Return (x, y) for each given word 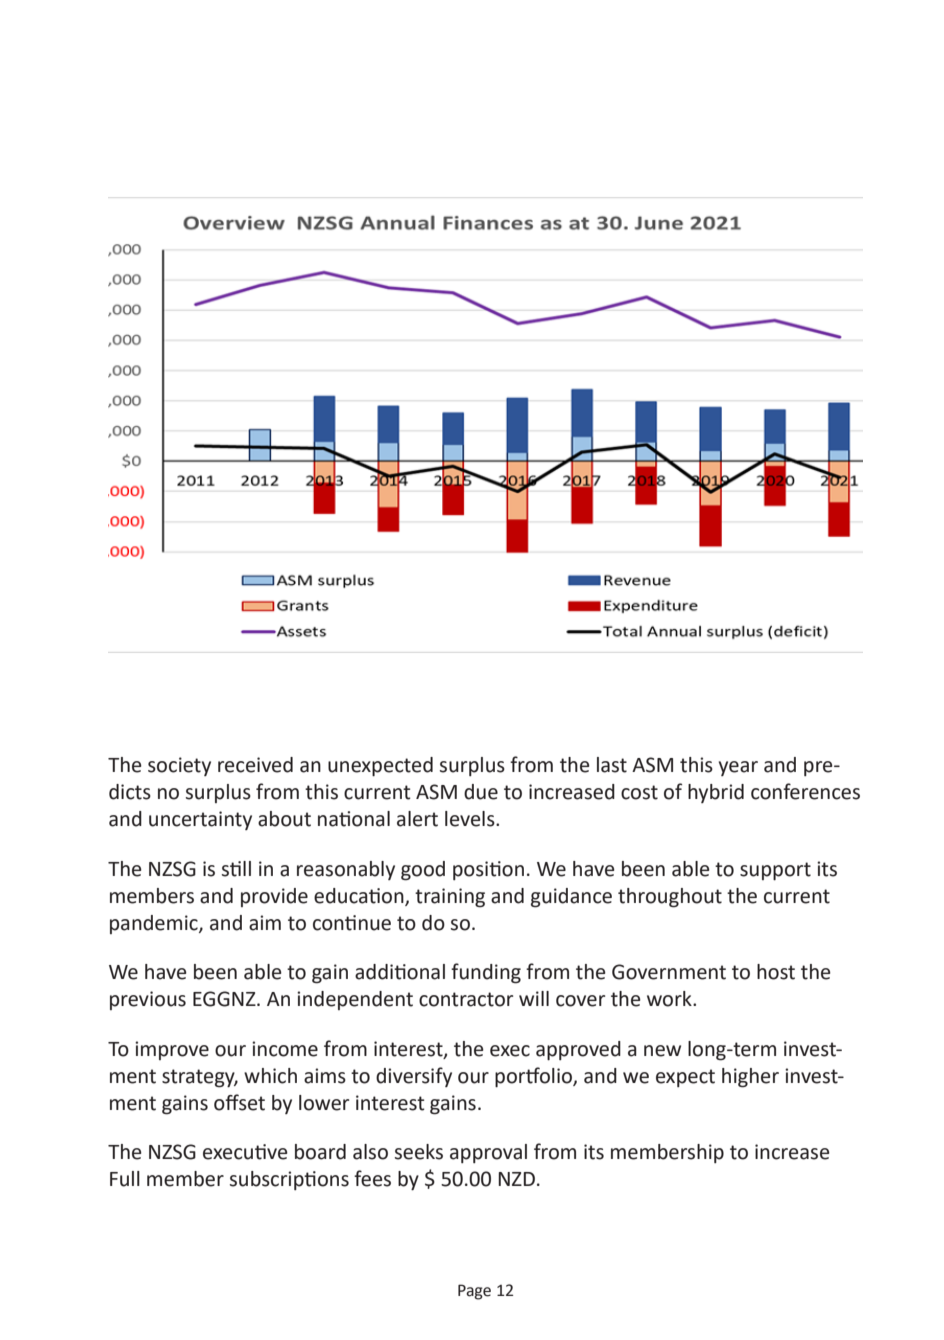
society (179, 766)
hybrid (716, 793)
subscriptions (289, 1180)
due (481, 792)
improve (172, 1050)
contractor (466, 999)
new (662, 1051)
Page (474, 1292)
